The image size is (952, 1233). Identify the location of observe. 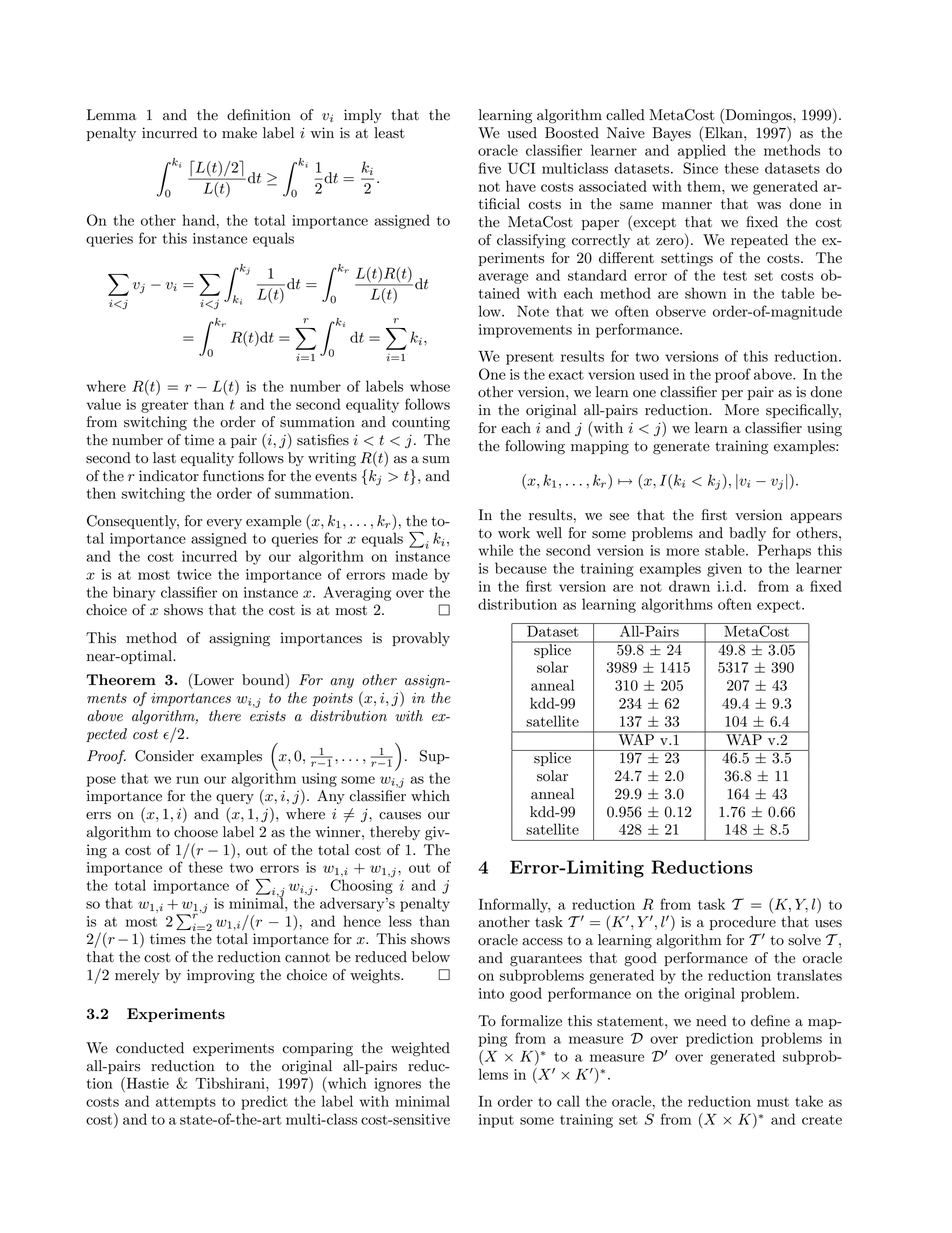
(681, 311).
